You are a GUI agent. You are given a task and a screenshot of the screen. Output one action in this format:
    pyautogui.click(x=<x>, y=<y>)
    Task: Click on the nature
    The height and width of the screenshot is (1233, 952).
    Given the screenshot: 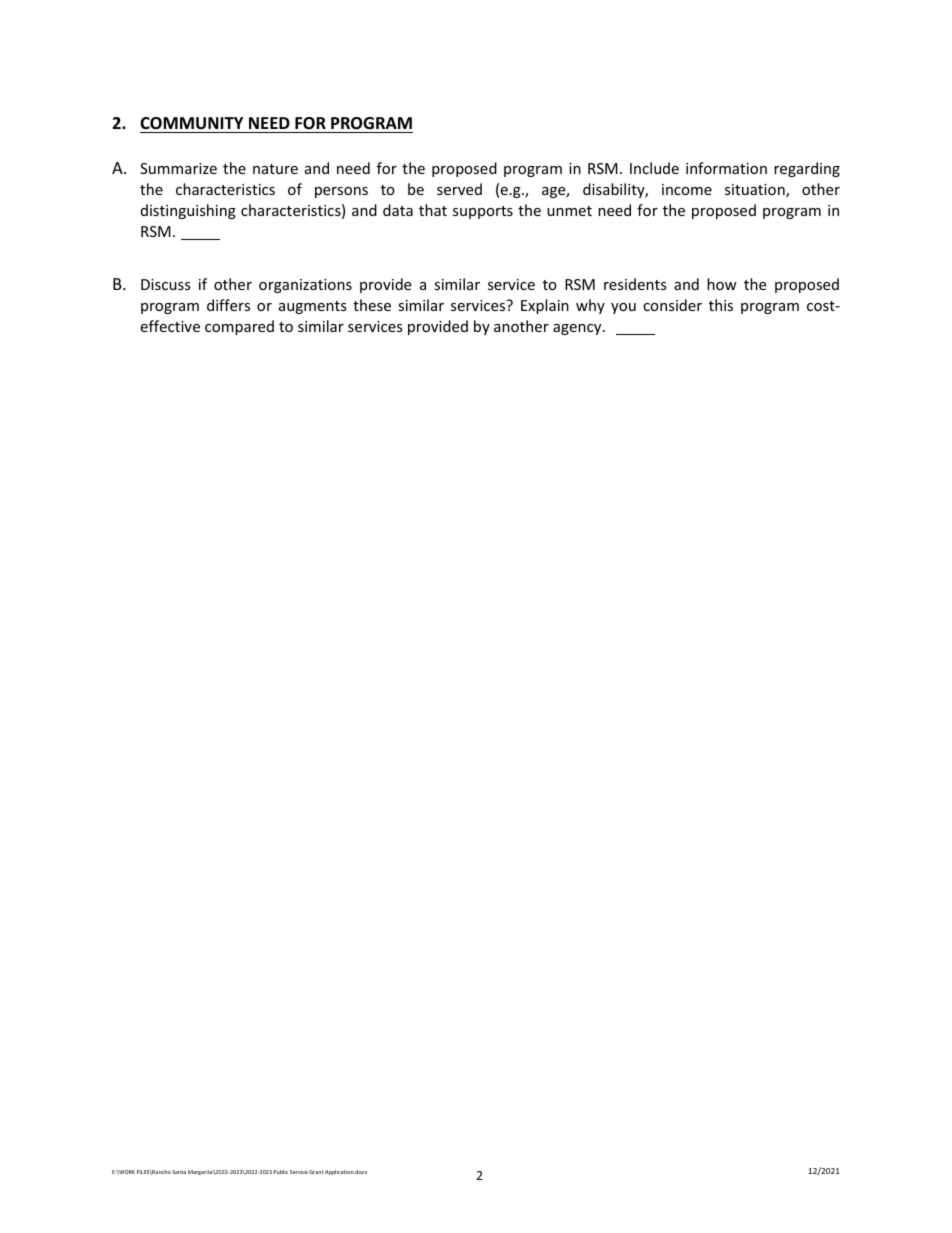 What is the action you would take?
    pyautogui.click(x=275, y=169)
